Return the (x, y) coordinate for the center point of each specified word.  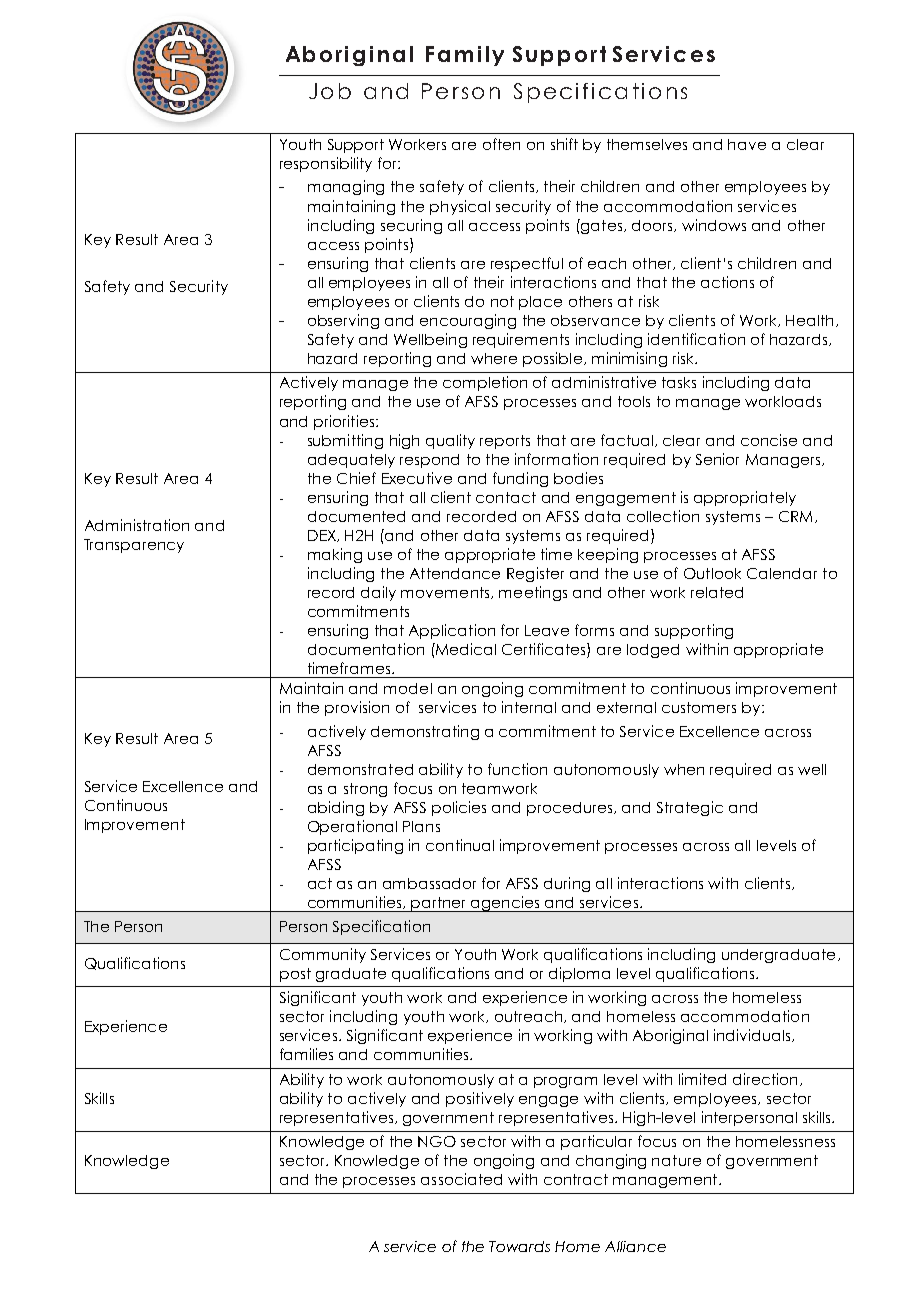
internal (529, 707)
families (306, 1054)
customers (699, 707)
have (747, 144)
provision (357, 708)
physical (460, 207)
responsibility (326, 164)
